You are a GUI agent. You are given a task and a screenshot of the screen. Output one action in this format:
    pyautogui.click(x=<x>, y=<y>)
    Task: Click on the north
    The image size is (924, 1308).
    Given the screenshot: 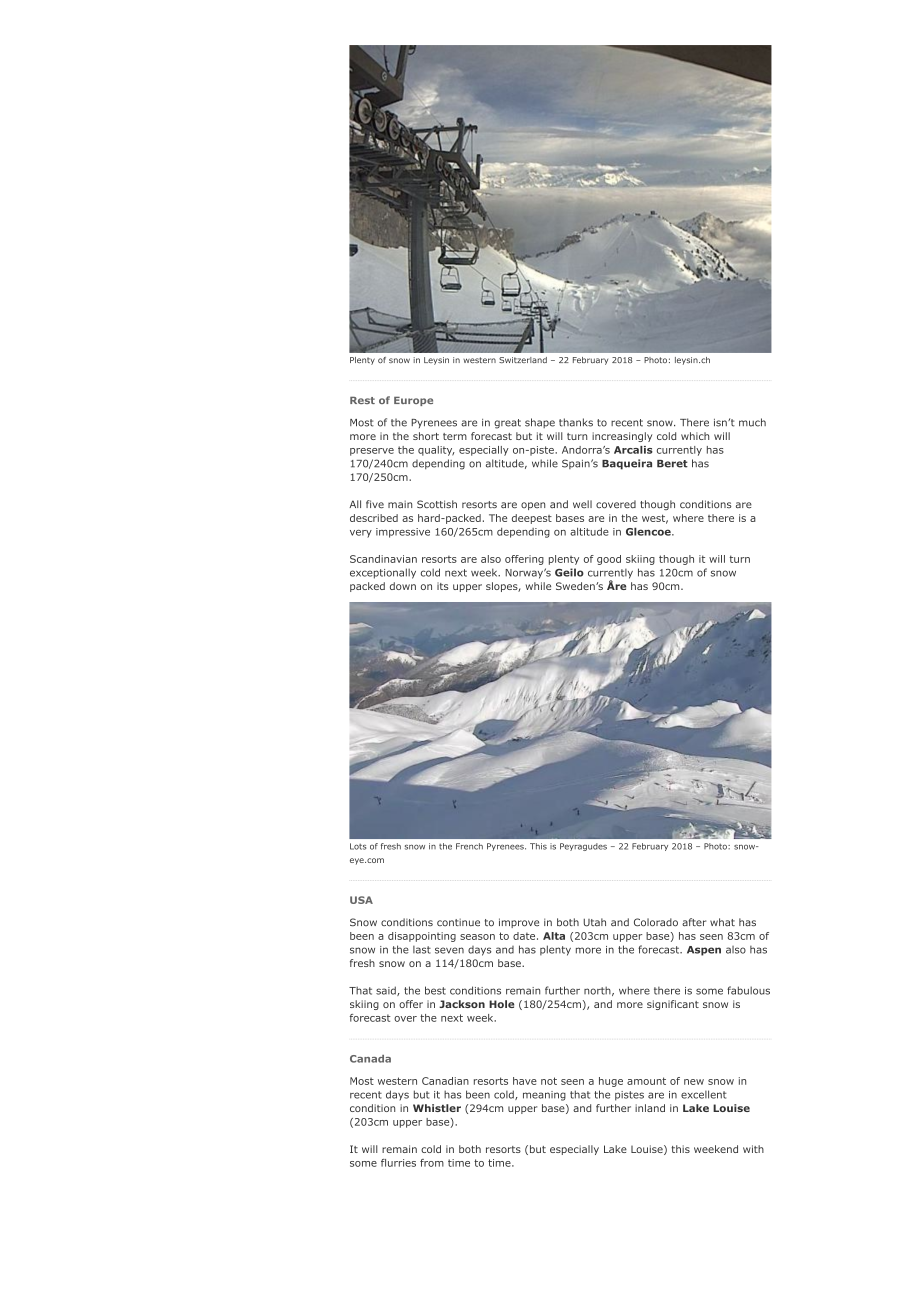 What is the action you would take?
    pyautogui.click(x=597, y=990)
